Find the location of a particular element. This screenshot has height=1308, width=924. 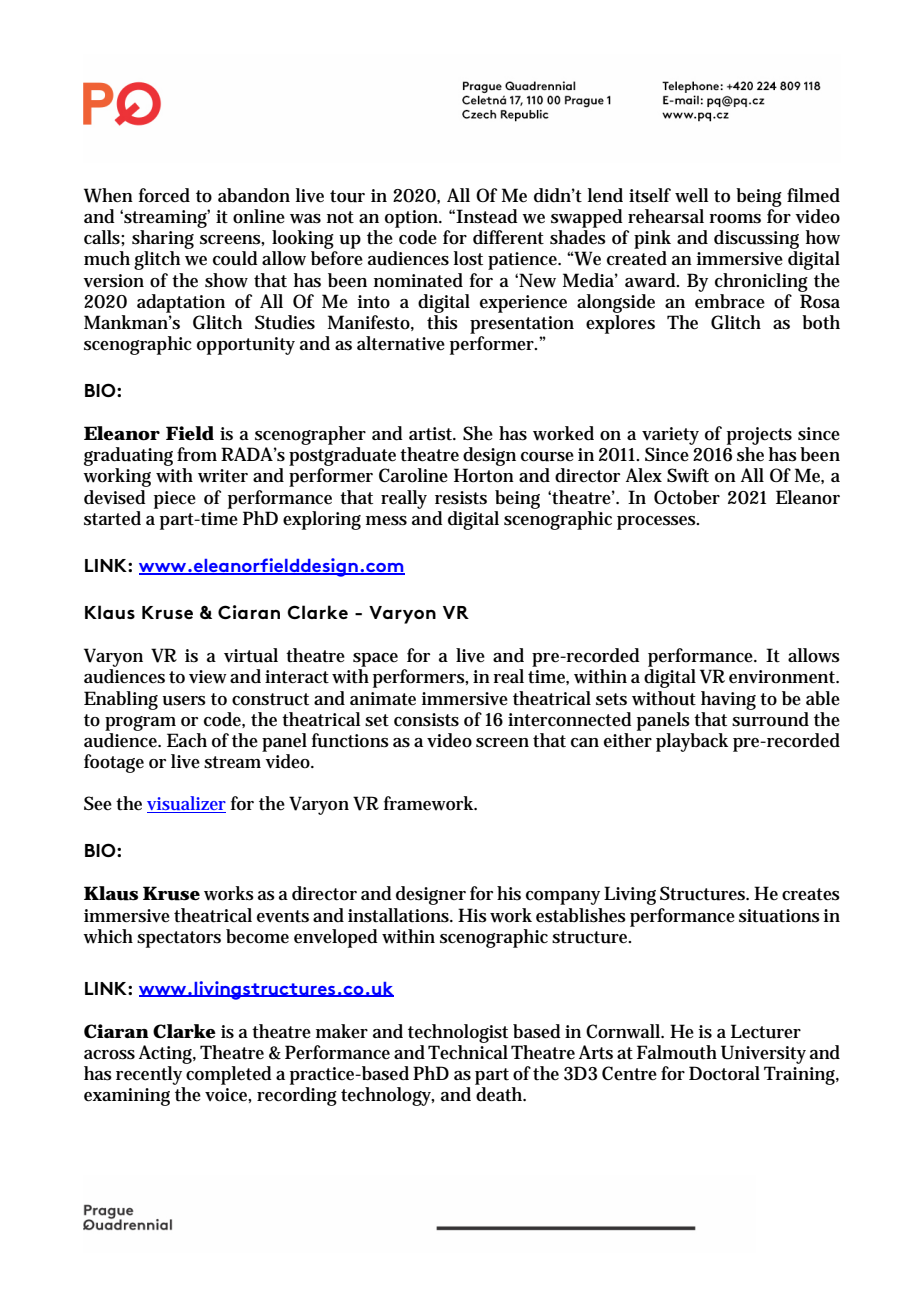

creates is located at coordinates (811, 894).
